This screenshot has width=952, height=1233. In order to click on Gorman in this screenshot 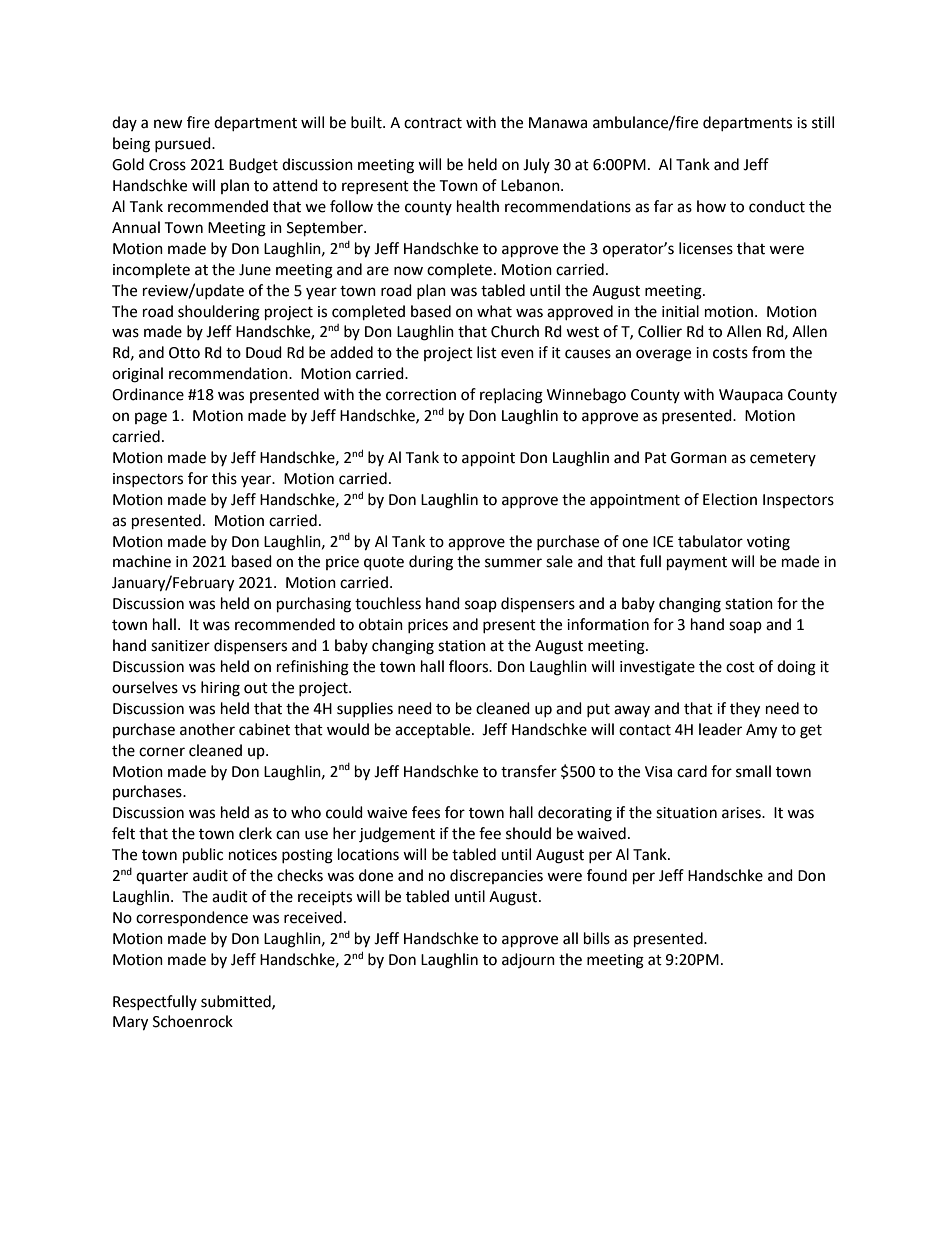, I will do `click(699, 458)`.
